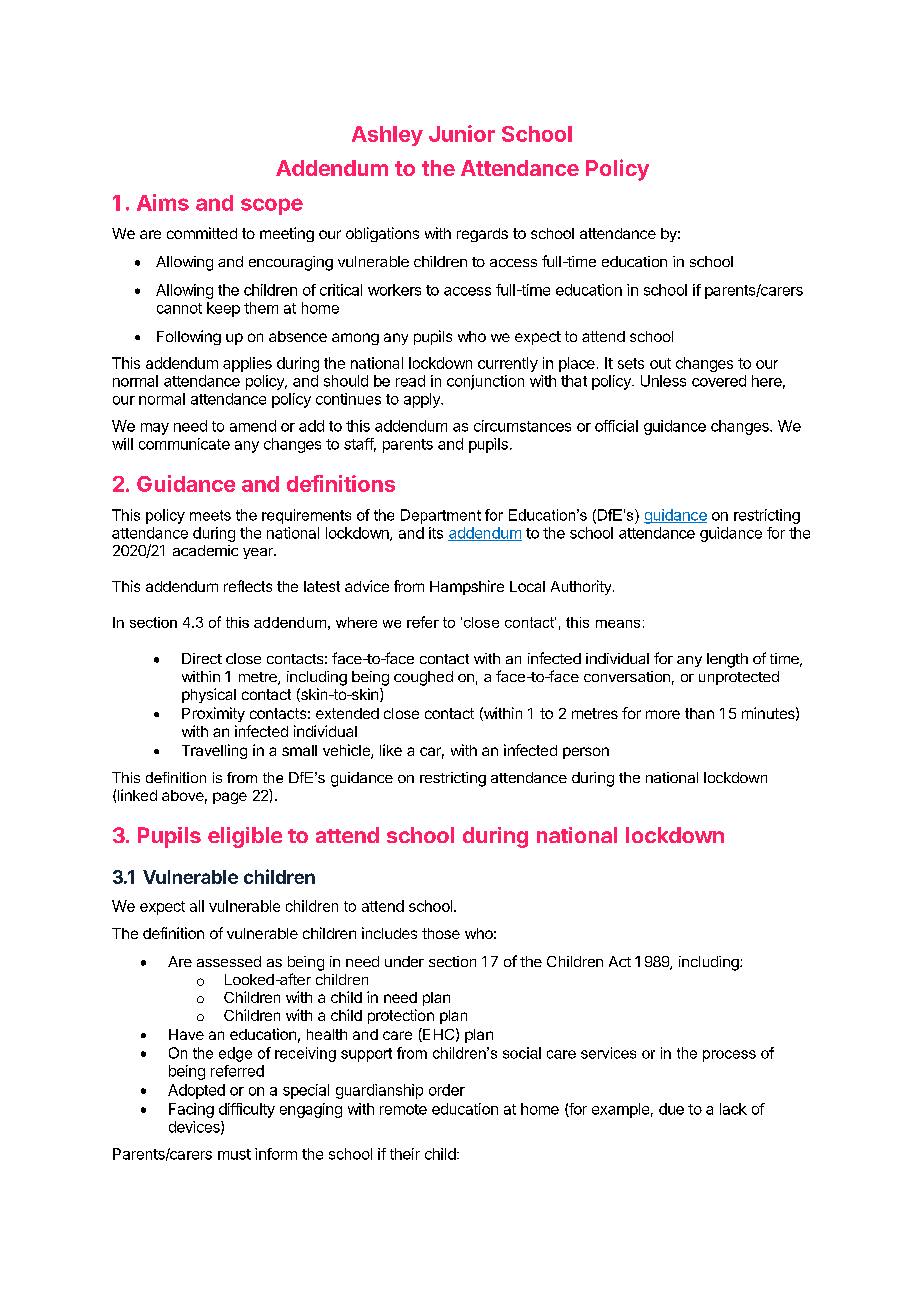  What do you see at coordinates (210, 515) in the screenshot?
I see `meets` at bounding box center [210, 515].
